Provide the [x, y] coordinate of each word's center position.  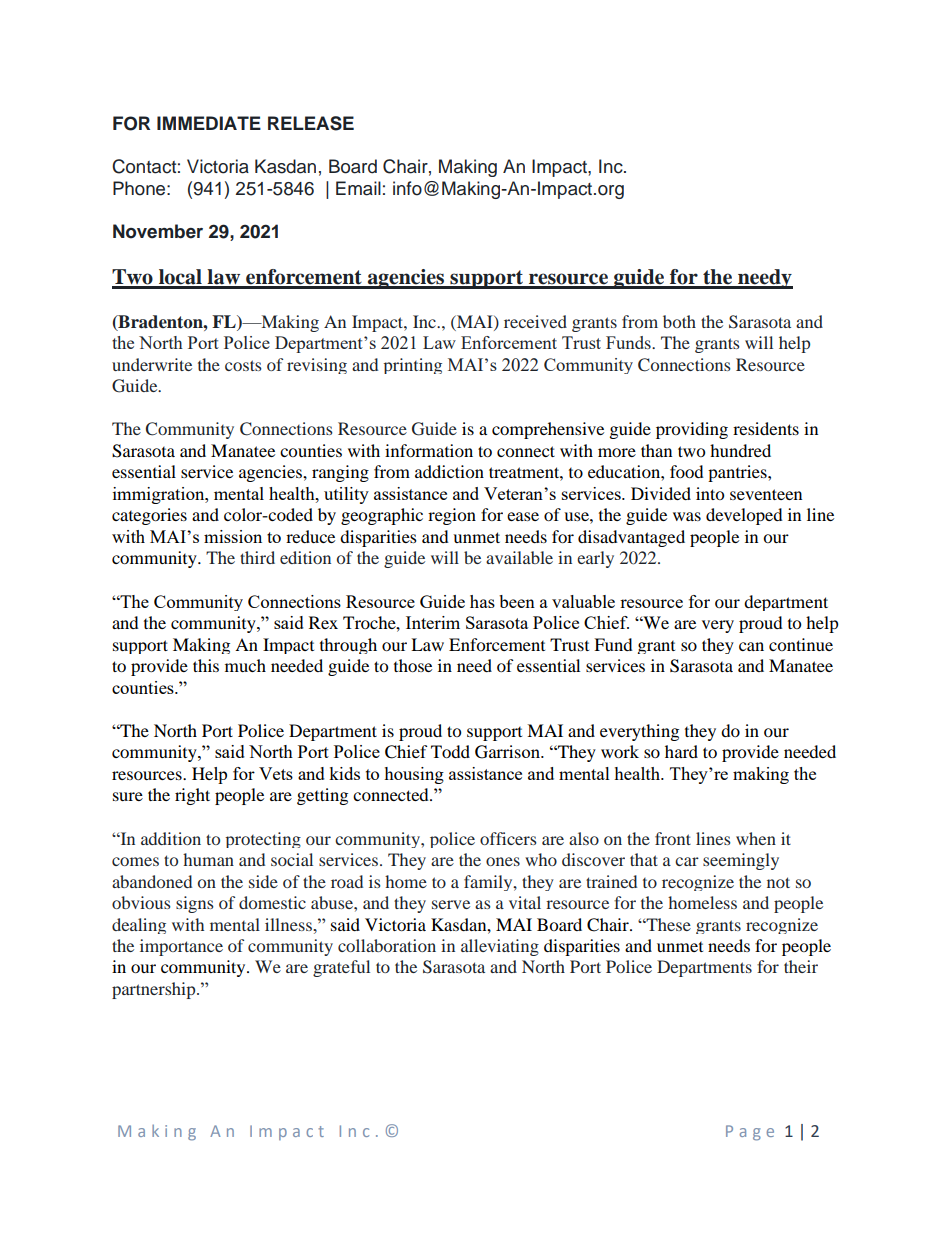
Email [358, 188]
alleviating [500, 947]
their [801, 966]
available [519, 557]
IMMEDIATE [209, 123]
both [679, 321]
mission [233, 536]
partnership [155, 990]
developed [744, 516]
